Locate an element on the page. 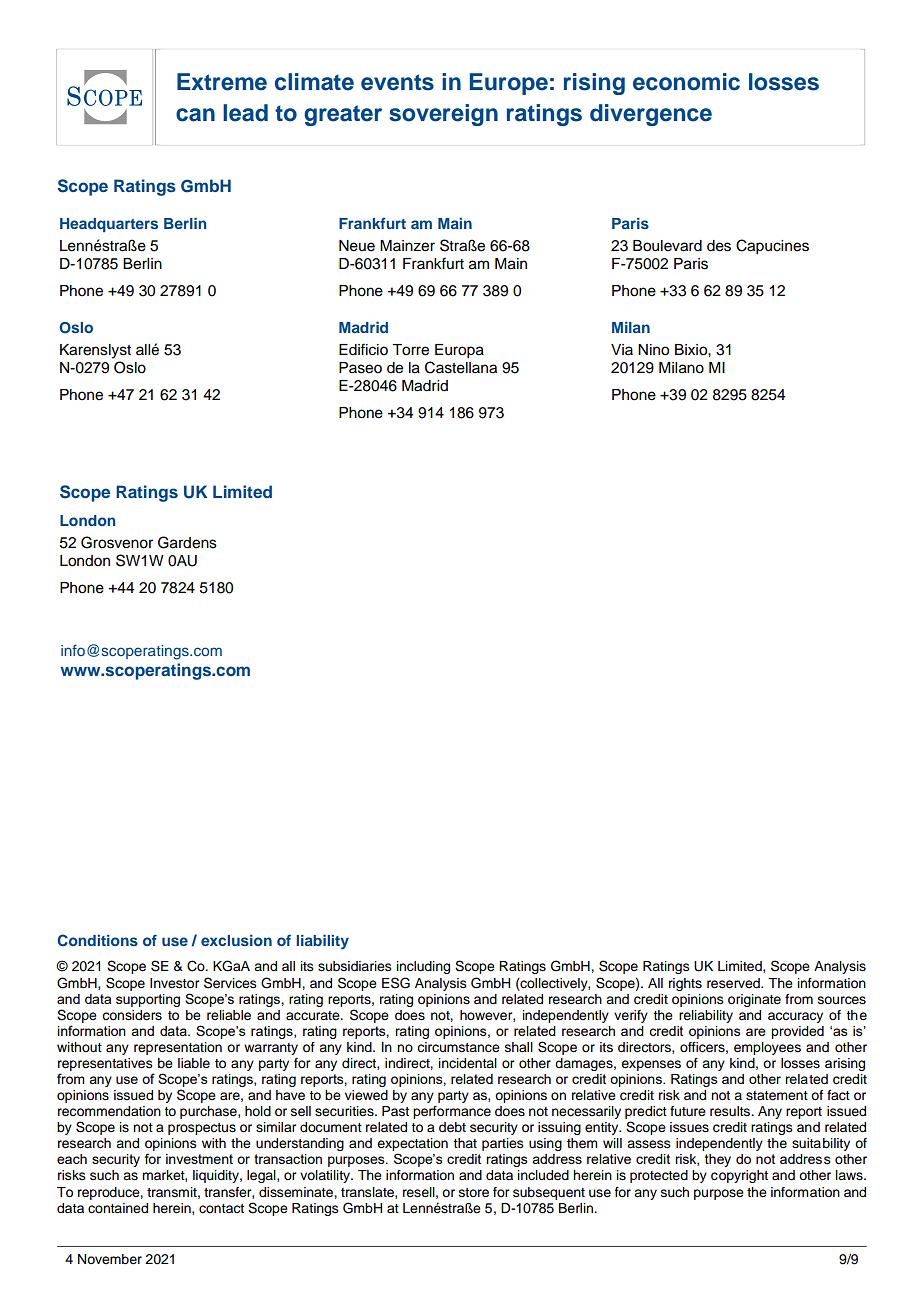 Image resolution: width=924 pixels, height=1308 pixels. can is located at coordinates (195, 115).
